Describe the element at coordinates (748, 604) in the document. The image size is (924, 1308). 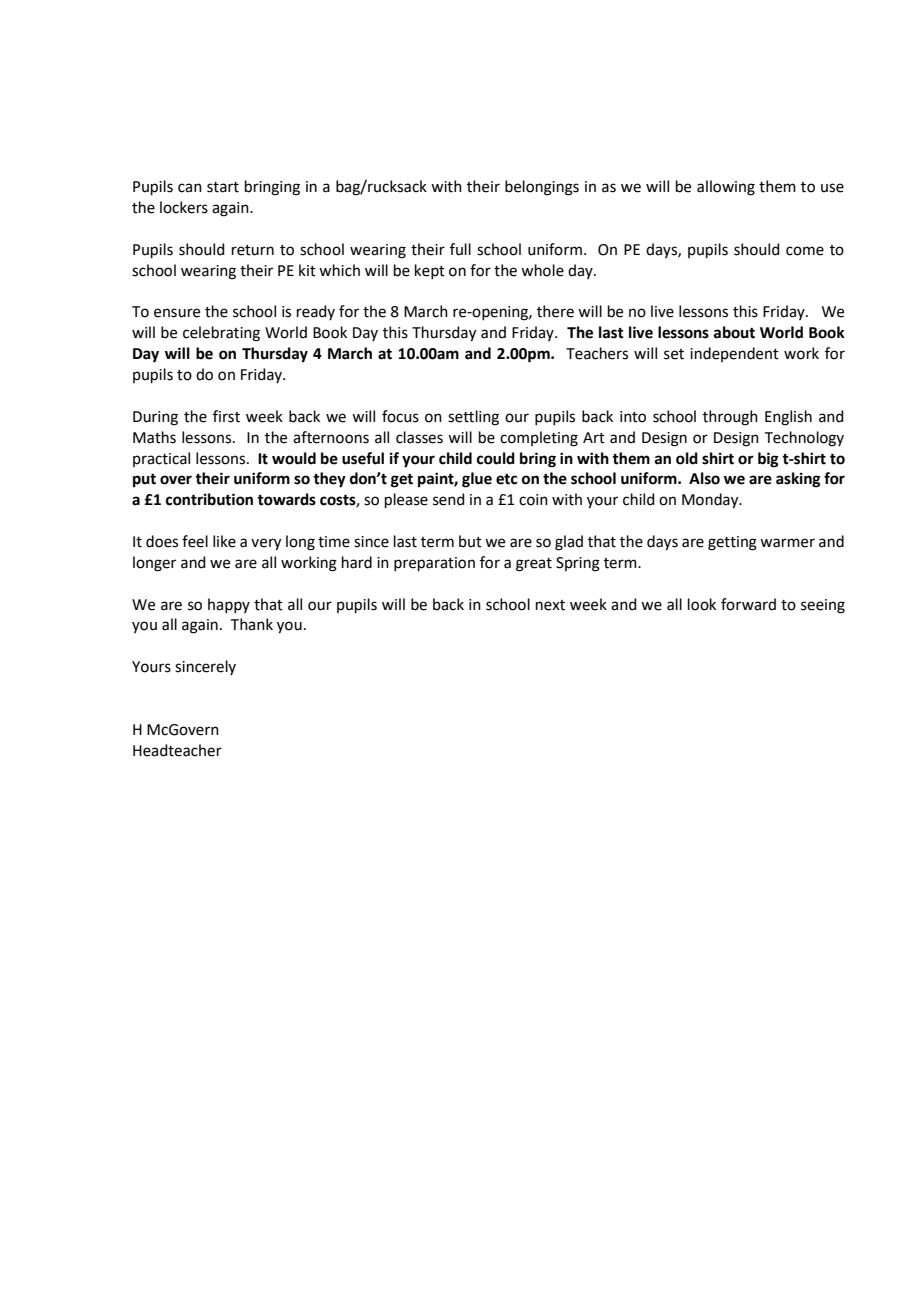
I see `forward` at that location.
